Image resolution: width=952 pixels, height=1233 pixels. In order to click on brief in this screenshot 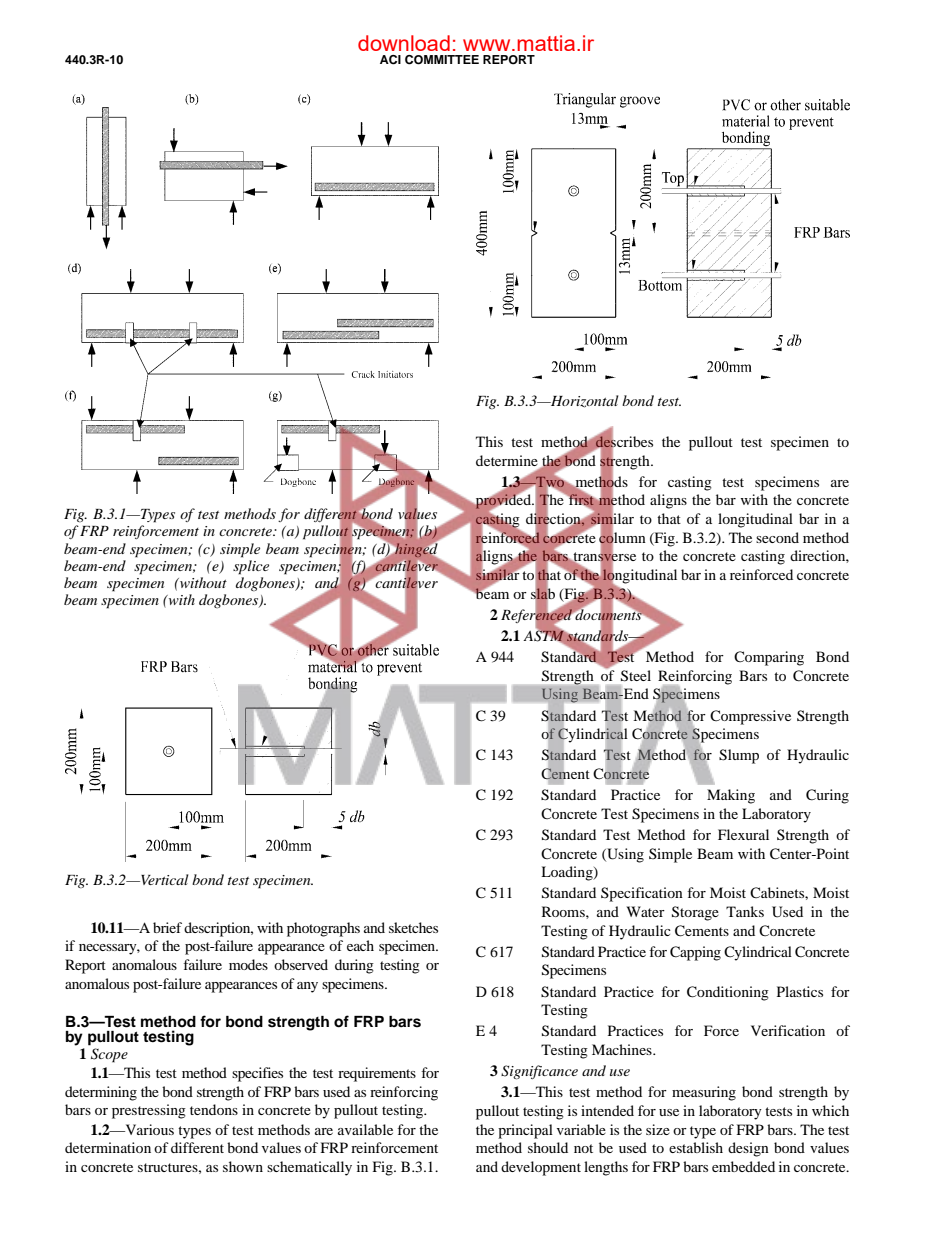, I will do `click(167, 927)`.
